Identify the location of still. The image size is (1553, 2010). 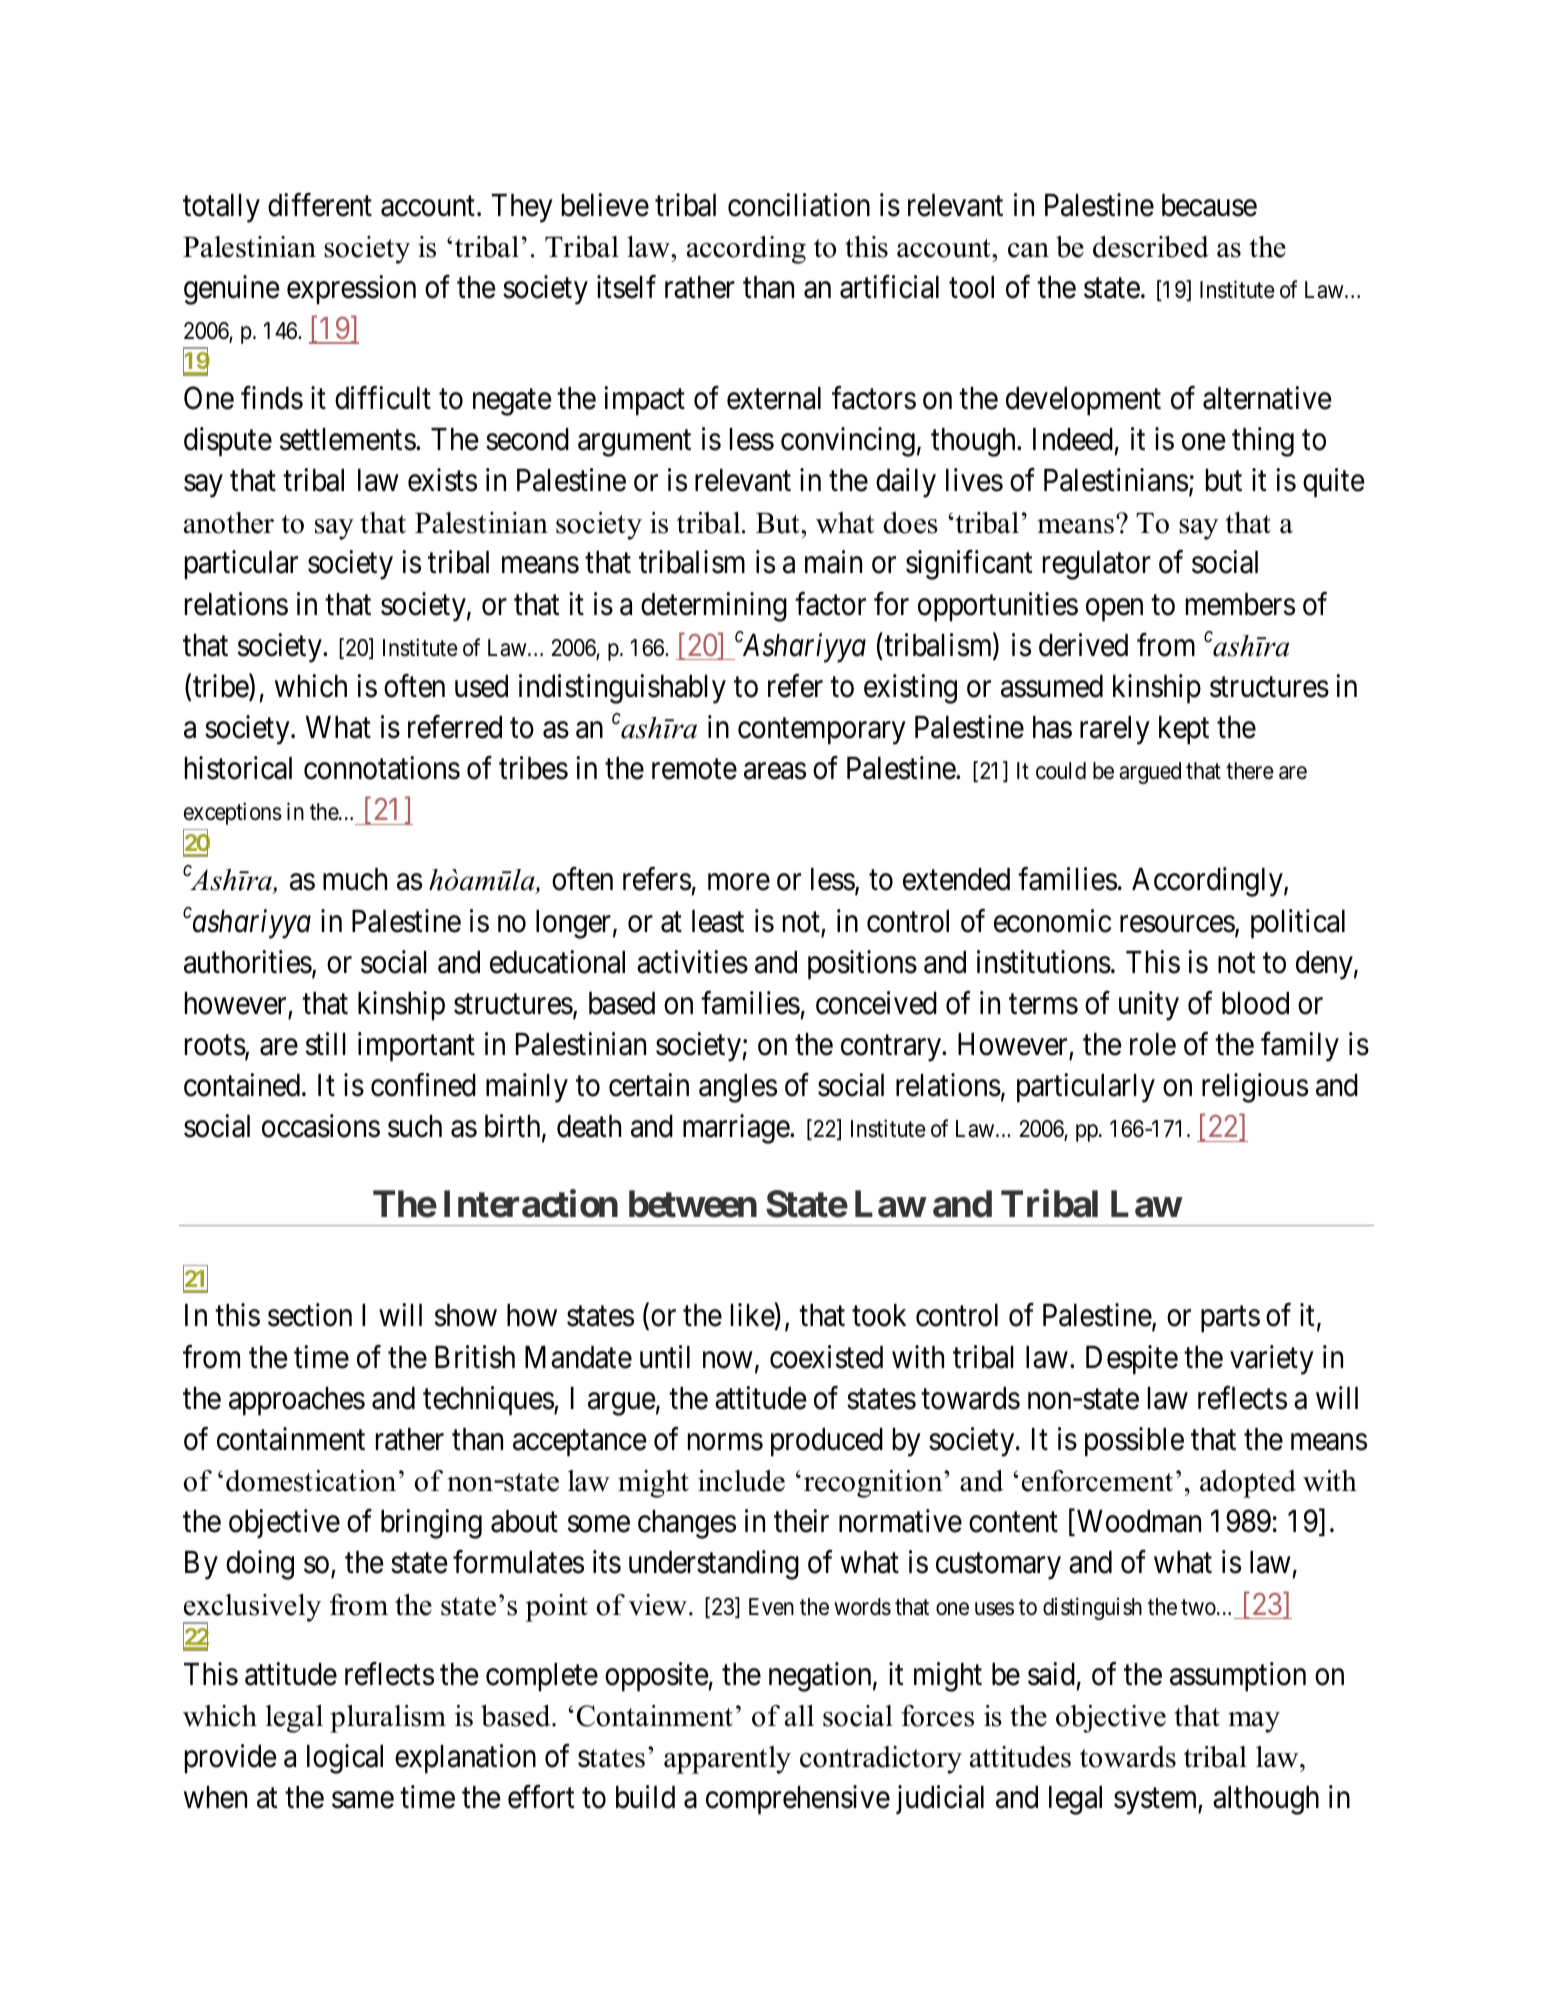
(326, 1044).
